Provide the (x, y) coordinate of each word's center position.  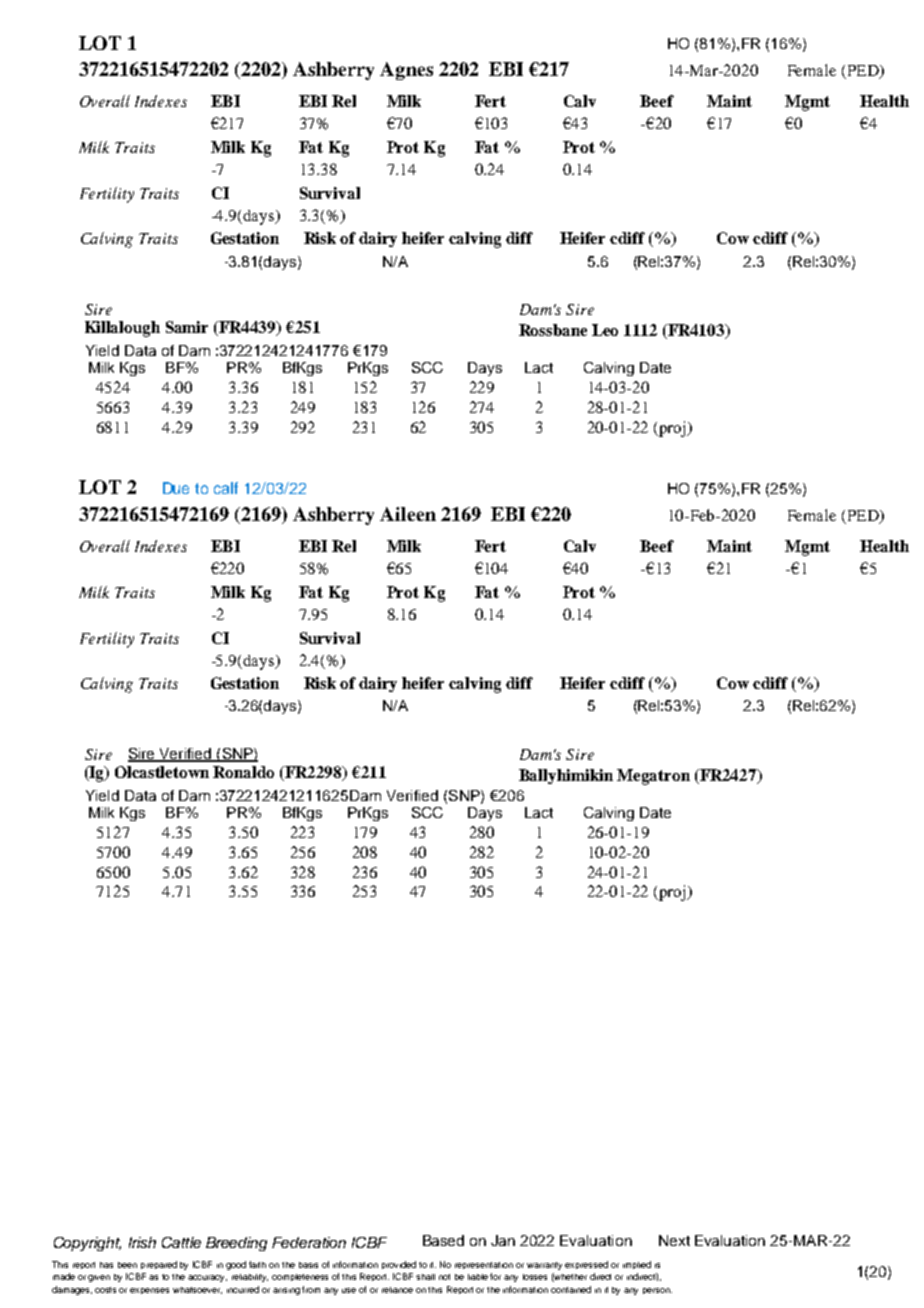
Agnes (406, 71)
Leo (605, 330)
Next (674, 1240)
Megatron (653, 777)
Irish (142, 1242)
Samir (187, 327)
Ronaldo (243, 772)
